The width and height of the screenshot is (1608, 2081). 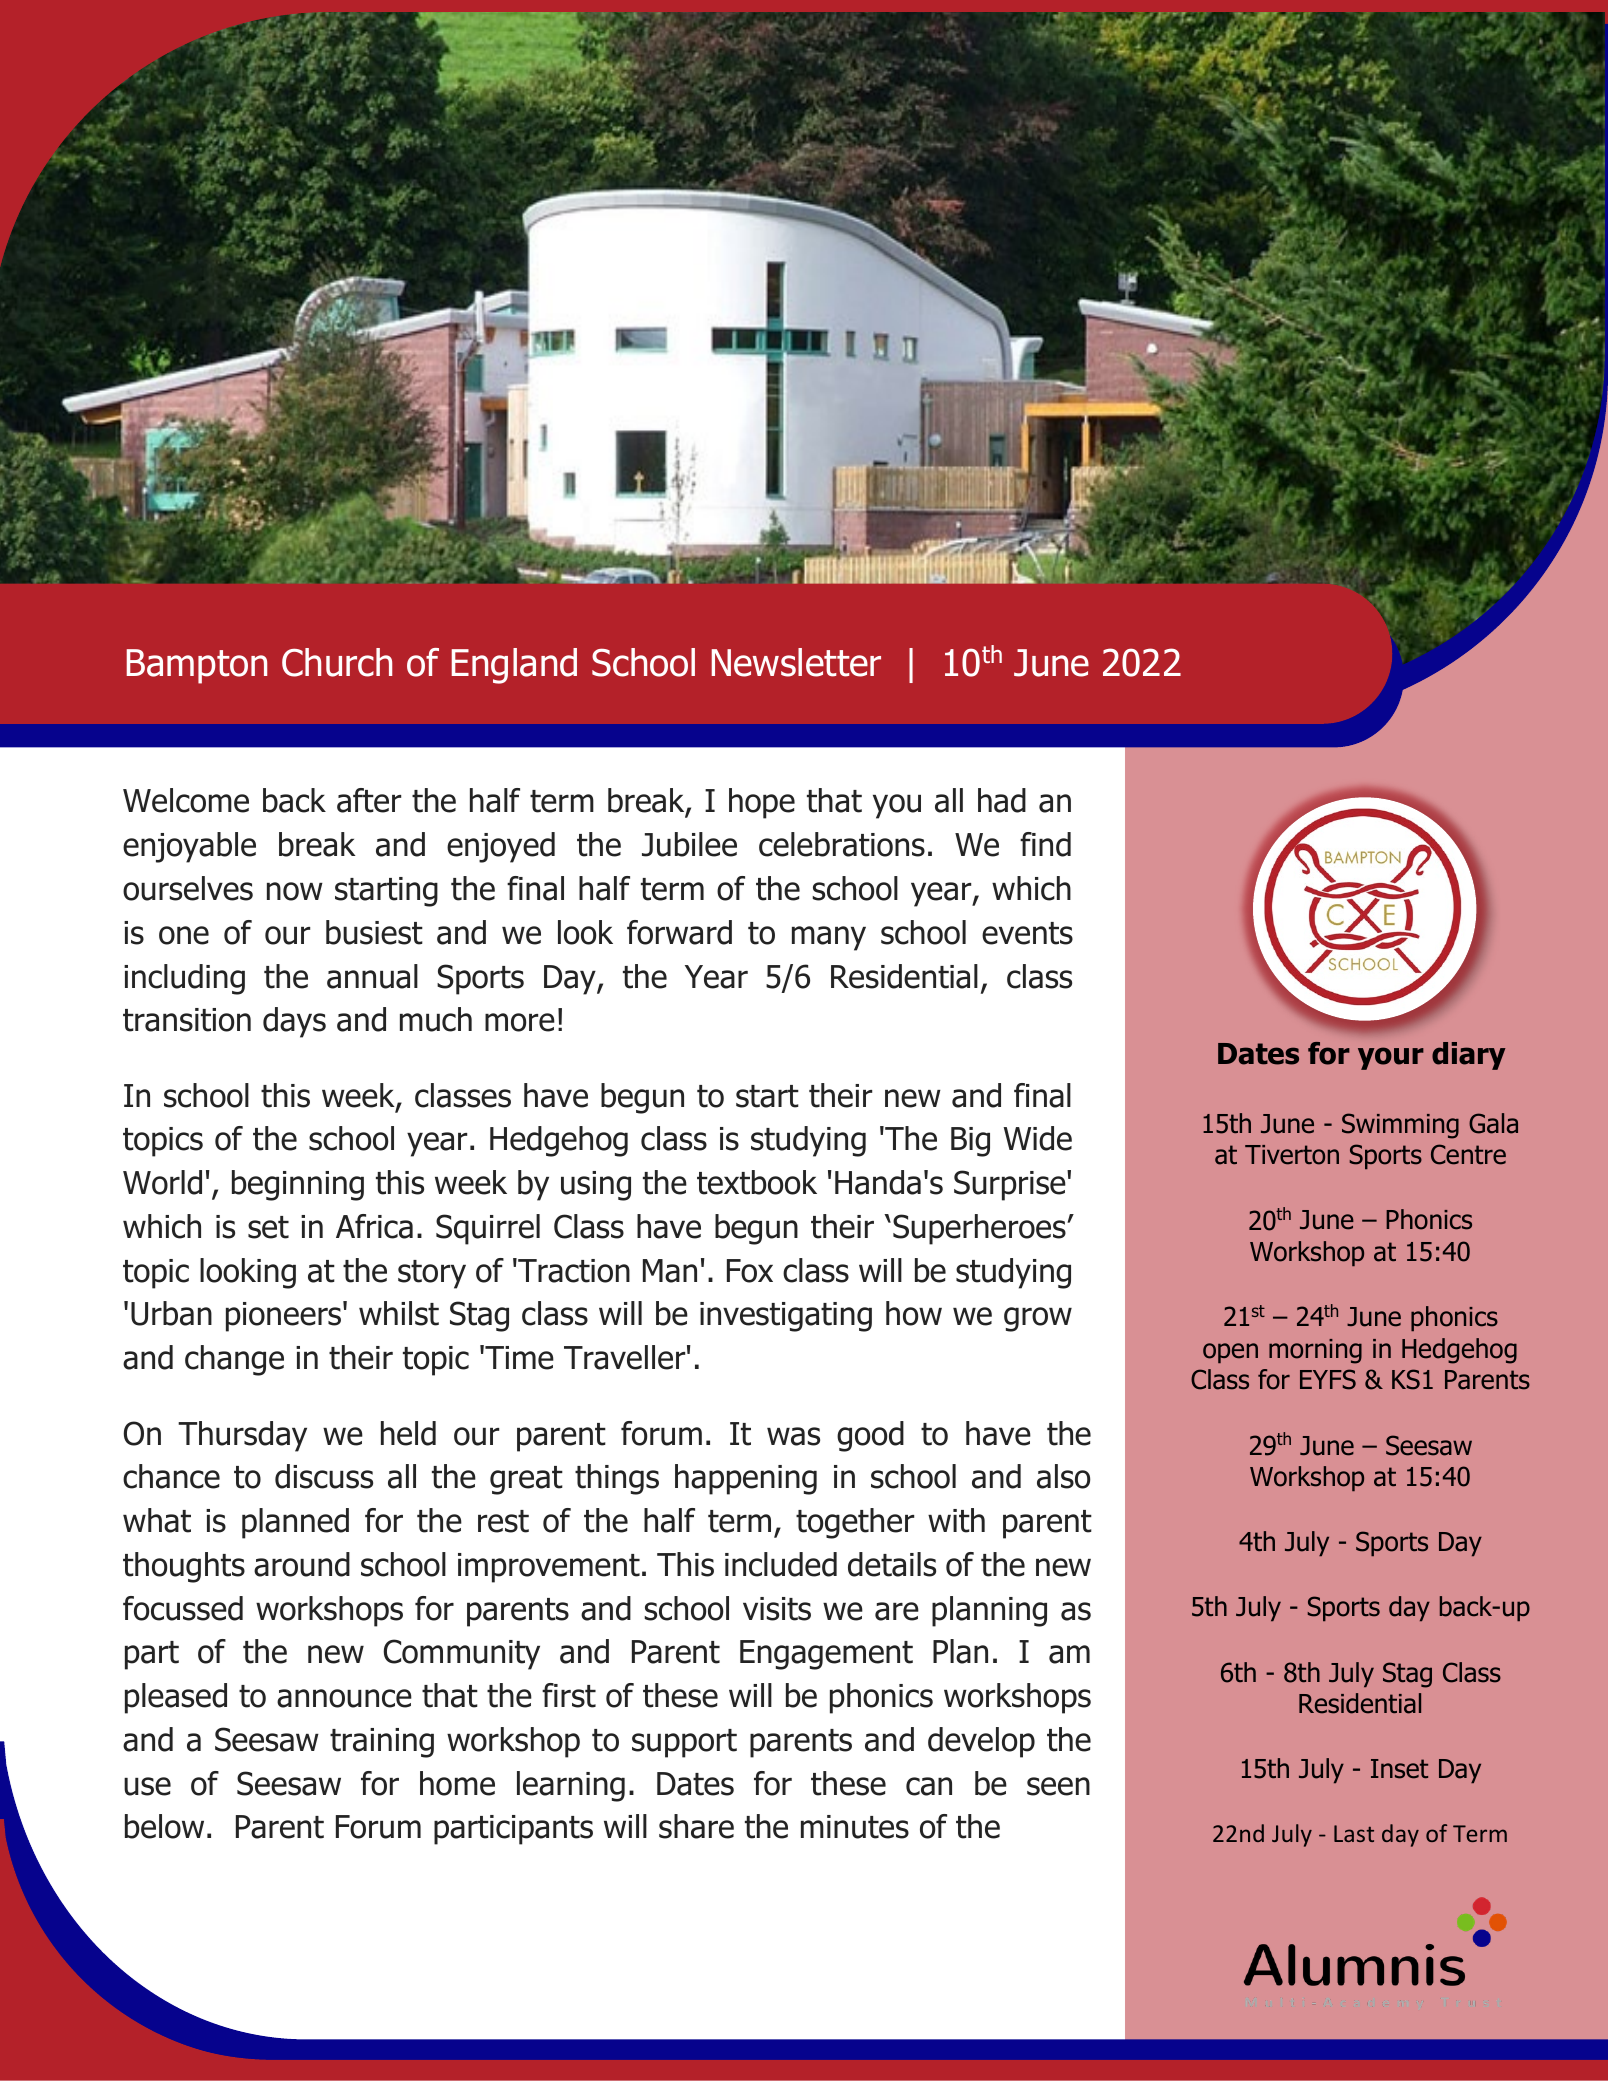 I want to click on your, so click(x=1391, y=1058).
